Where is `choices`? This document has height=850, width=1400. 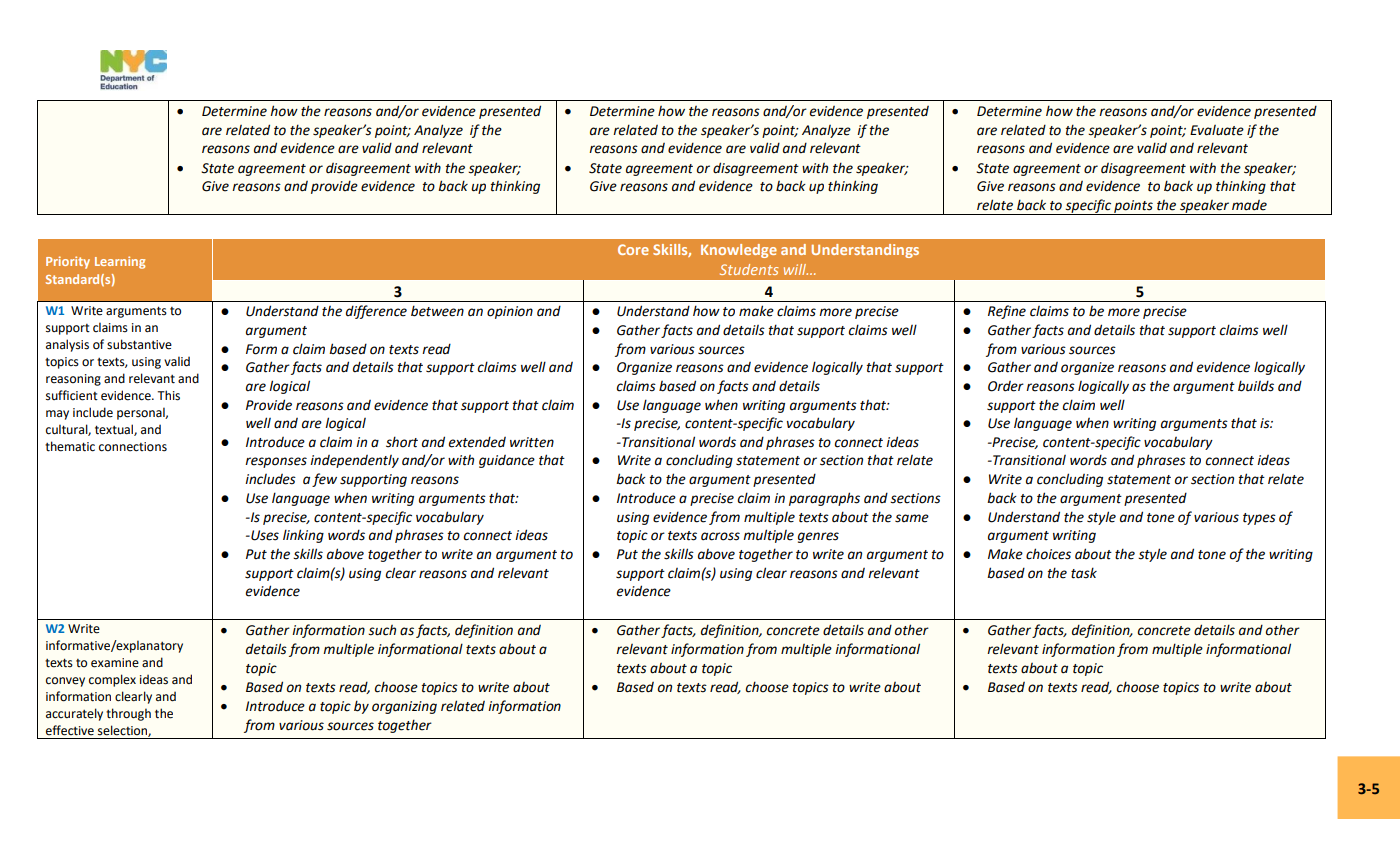 choices is located at coordinates (1048, 554).
